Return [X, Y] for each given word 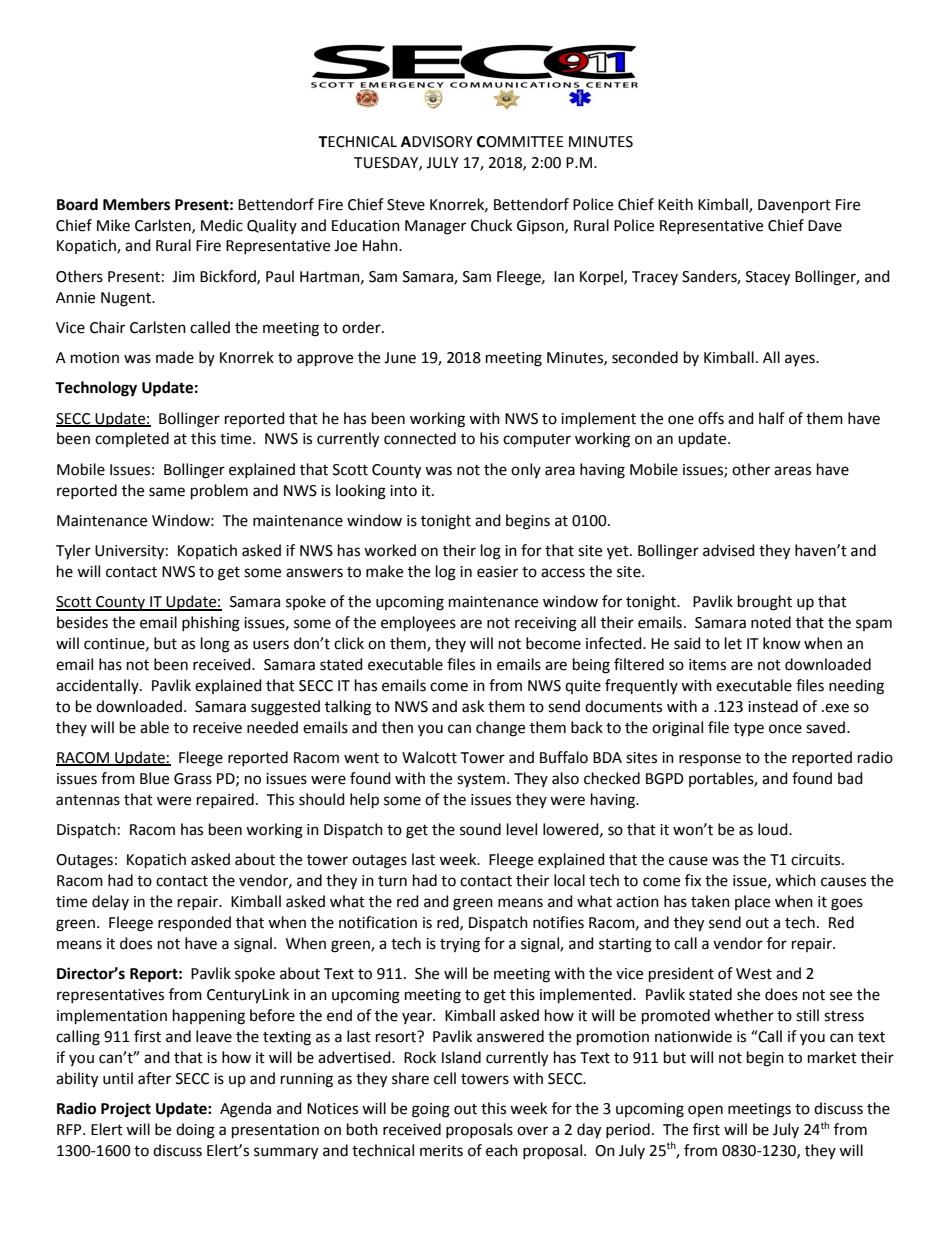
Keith [675, 204]
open [705, 1111]
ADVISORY [437, 142]
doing [195, 1131]
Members [136, 204]
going [431, 1110]
